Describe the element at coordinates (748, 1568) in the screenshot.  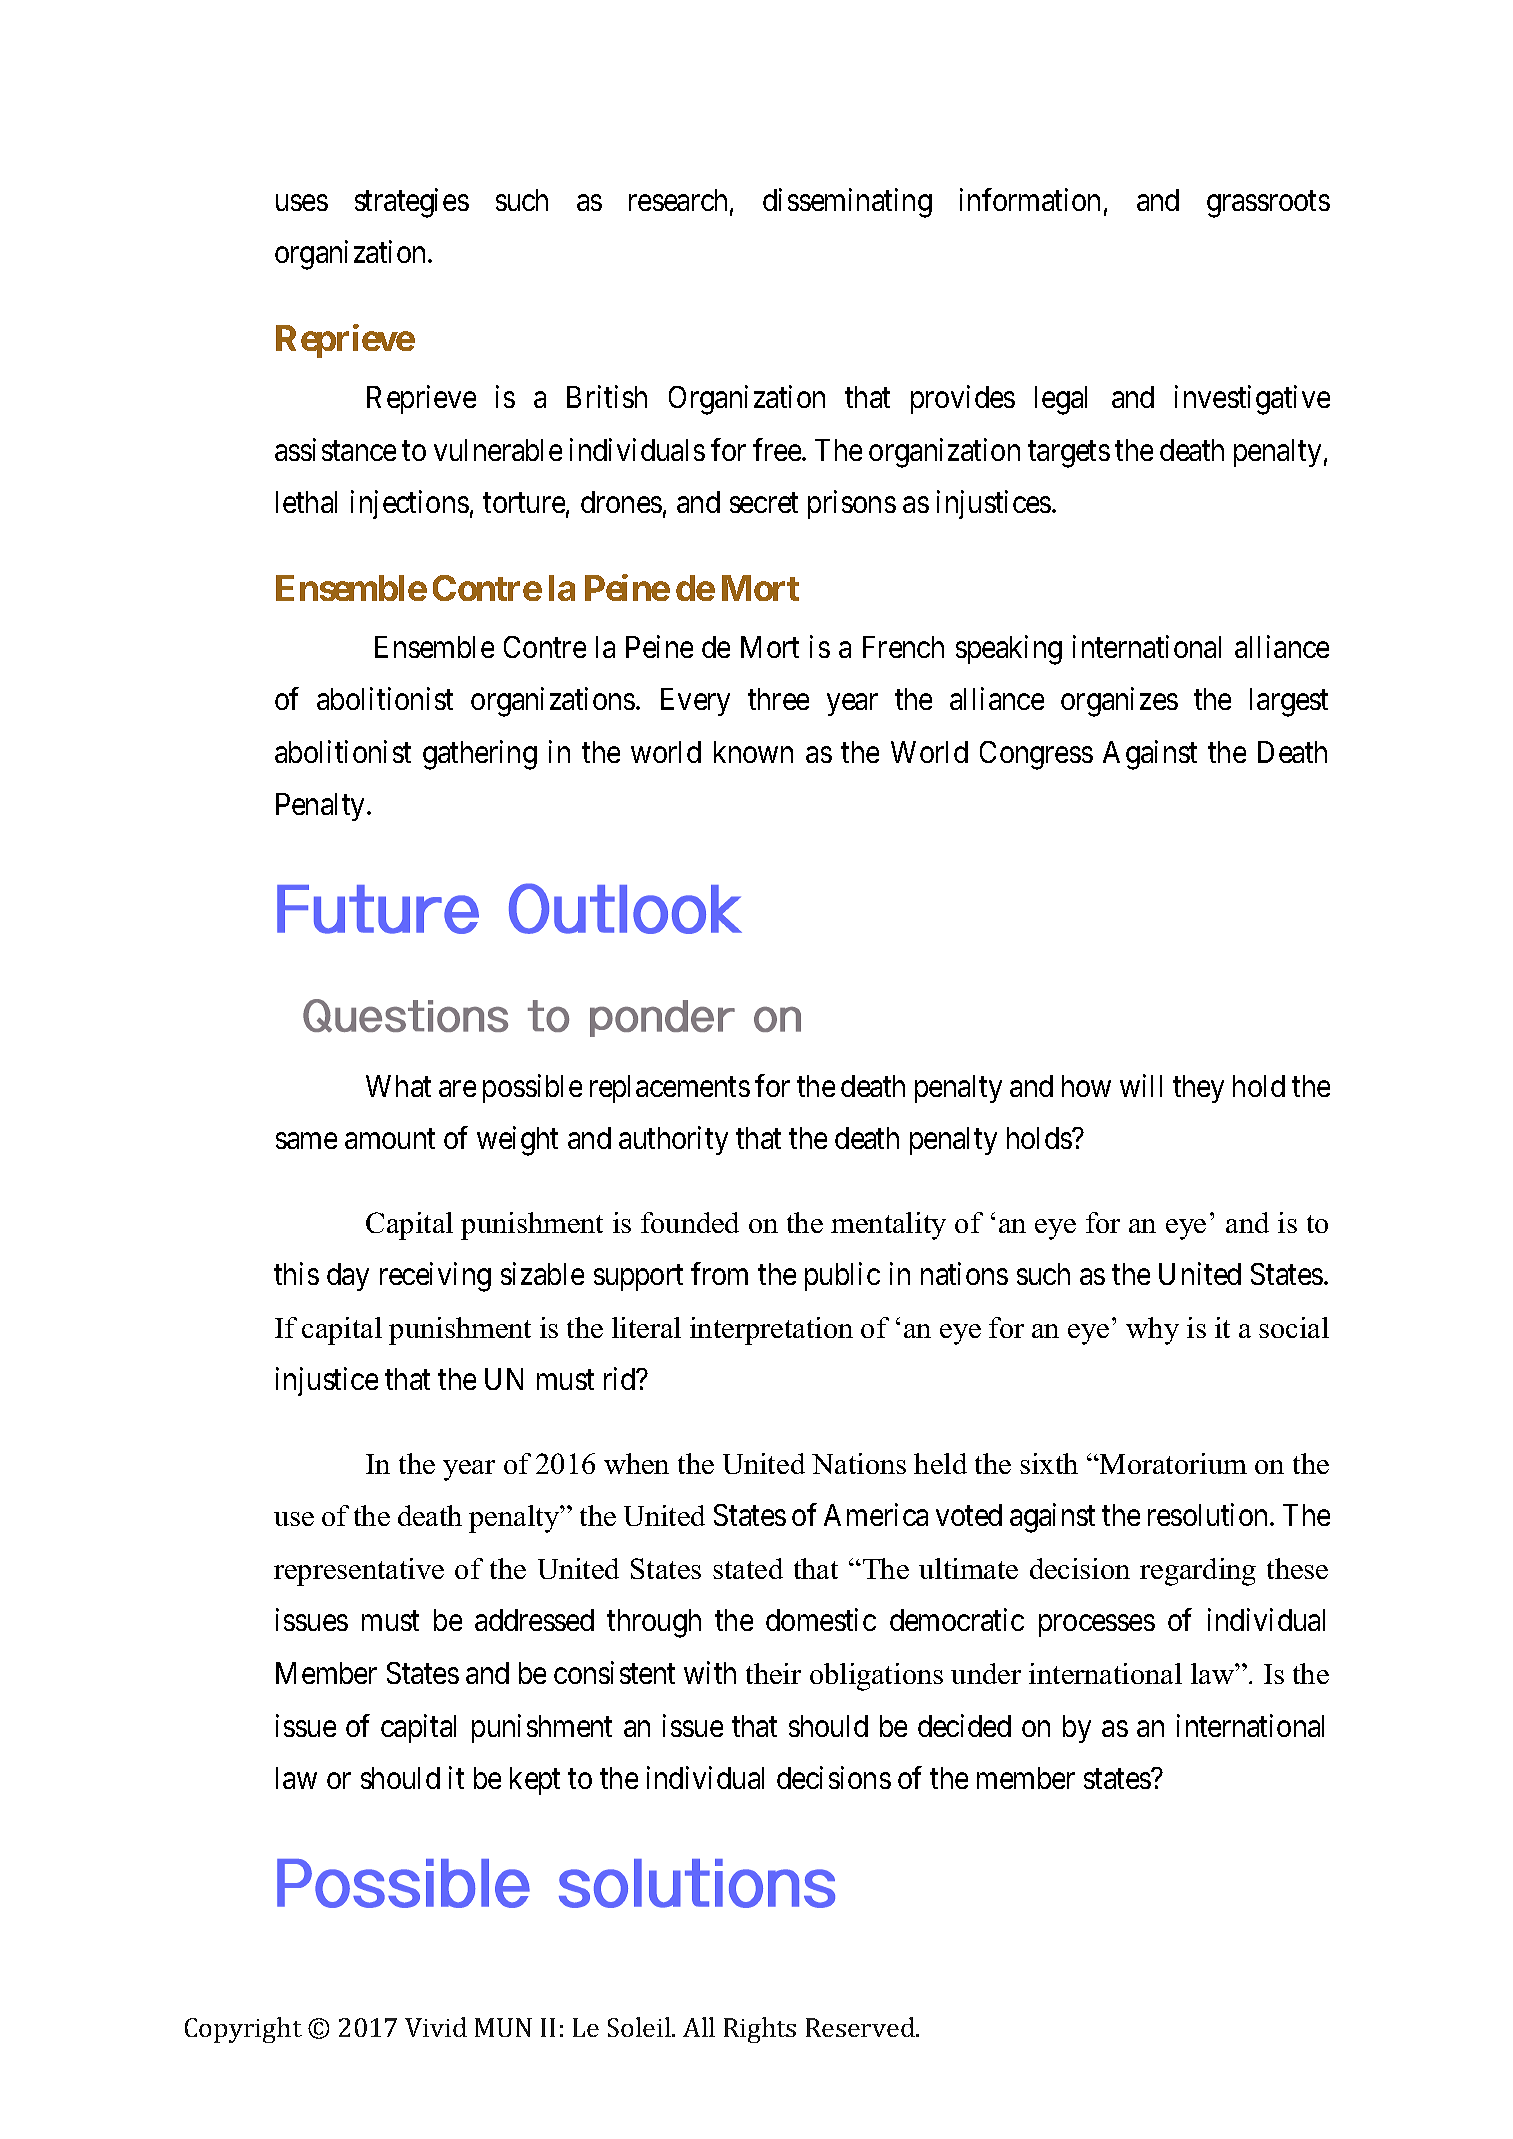
I see `stated` at that location.
